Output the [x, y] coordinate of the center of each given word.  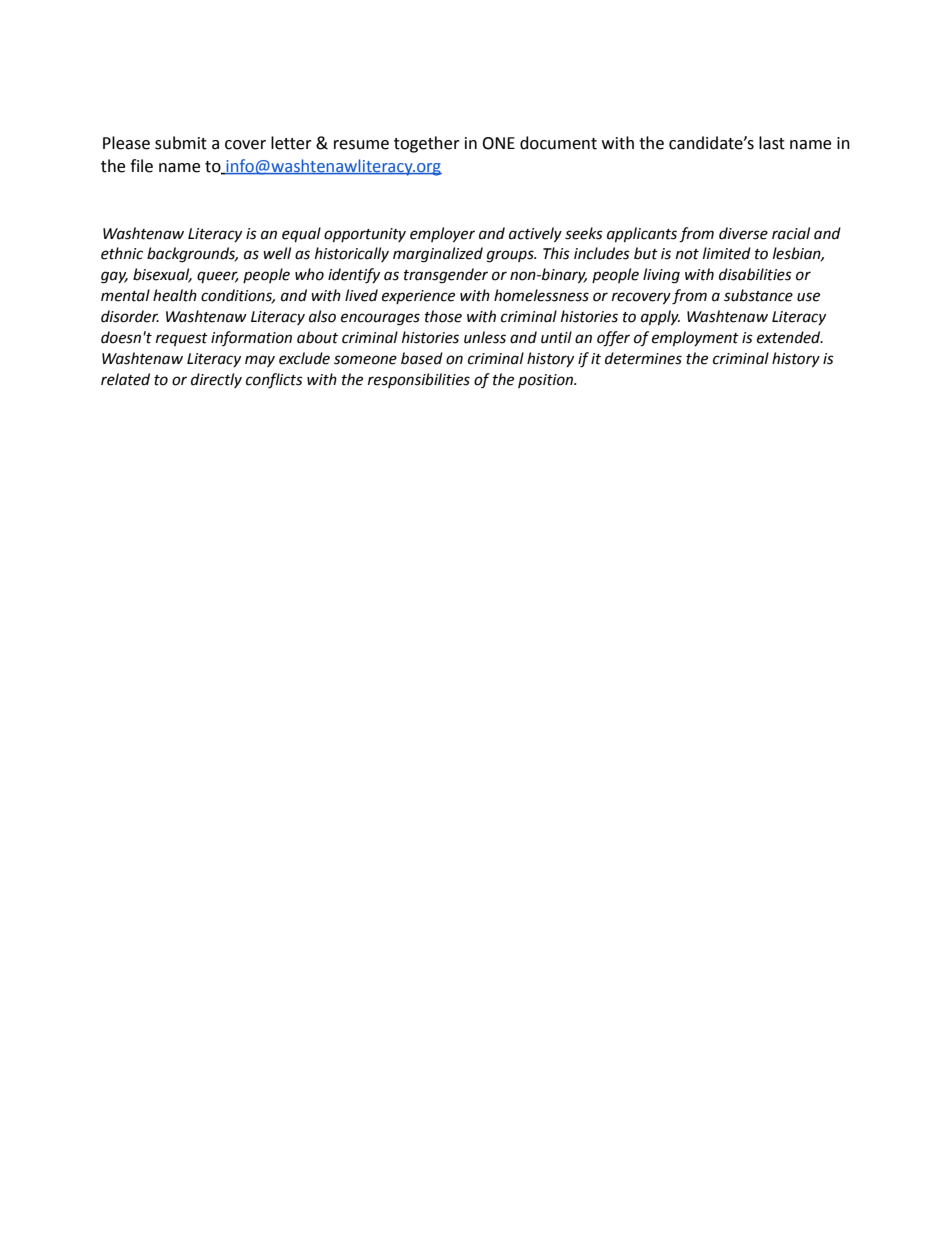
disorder [130, 316]
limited [727, 253]
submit [181, 143]
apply [660, 317]
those [443, 316]
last [772, 143]
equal [301, 234]
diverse [743, 233]
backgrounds [192, 255]
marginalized [438, 255]
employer [442, 234]
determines [643, 358]
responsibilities [419, 380]
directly [216, 380]
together [427, 144]
